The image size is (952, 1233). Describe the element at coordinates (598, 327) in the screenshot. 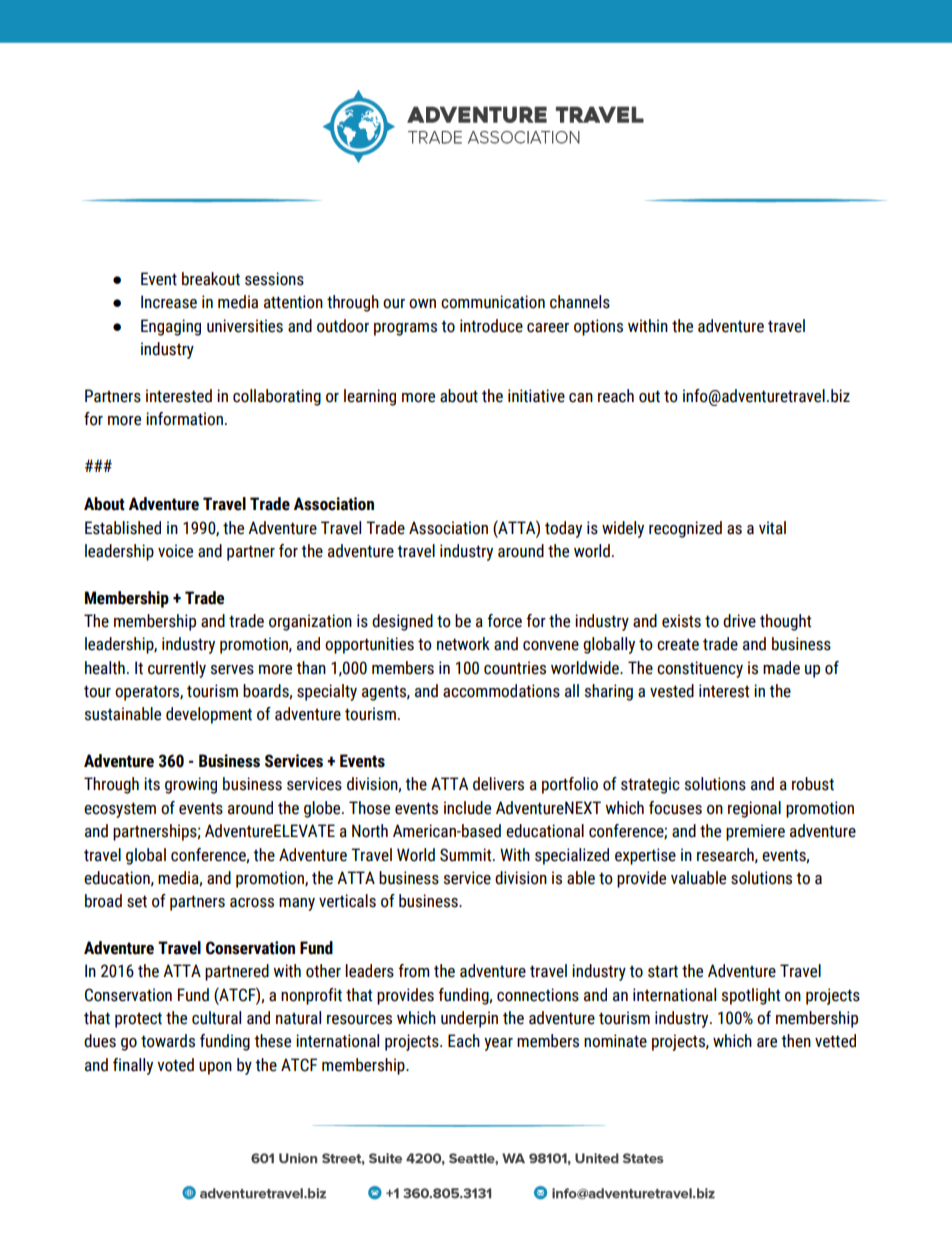

I see `options` at that location.
